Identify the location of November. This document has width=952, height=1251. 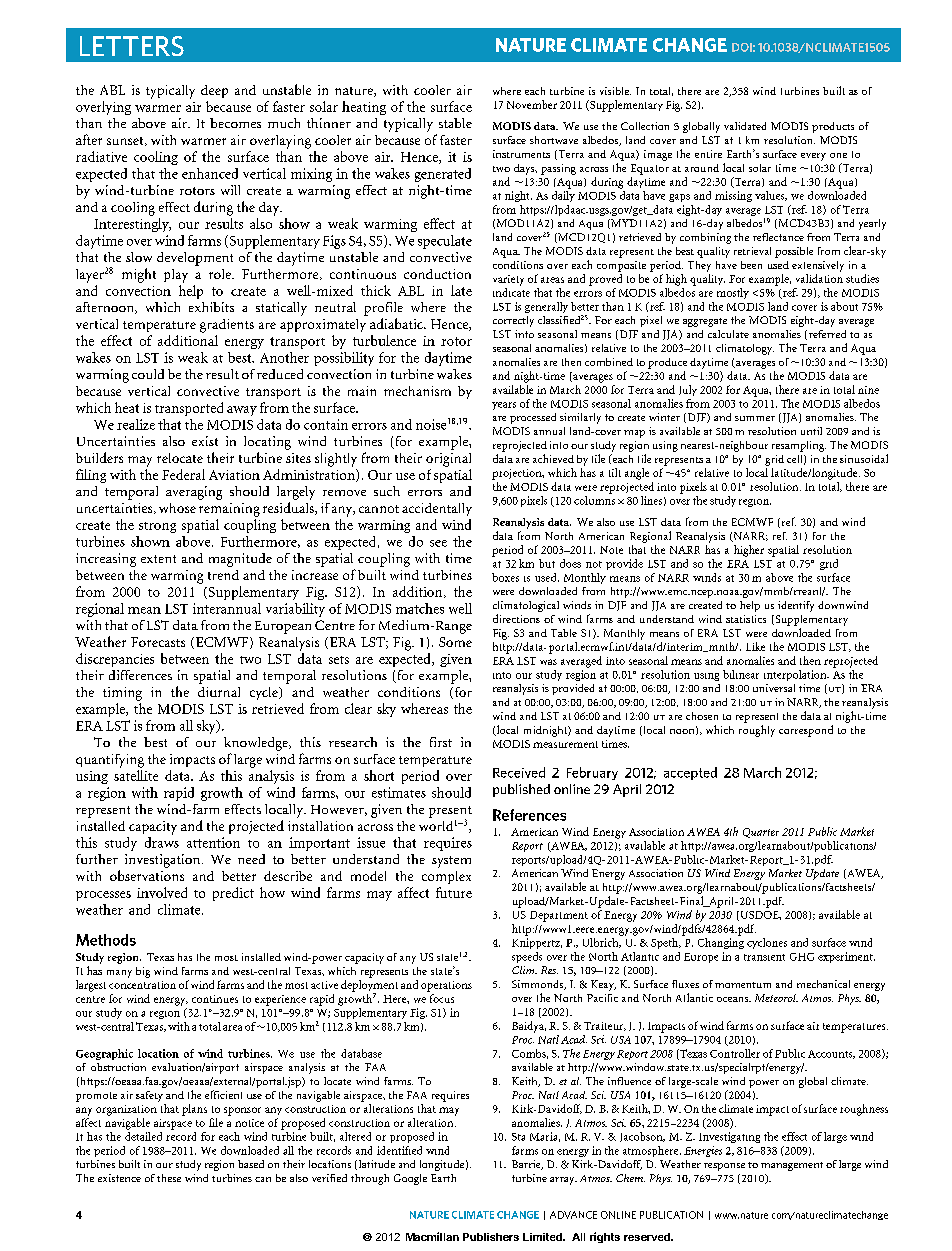
(532, 104).
